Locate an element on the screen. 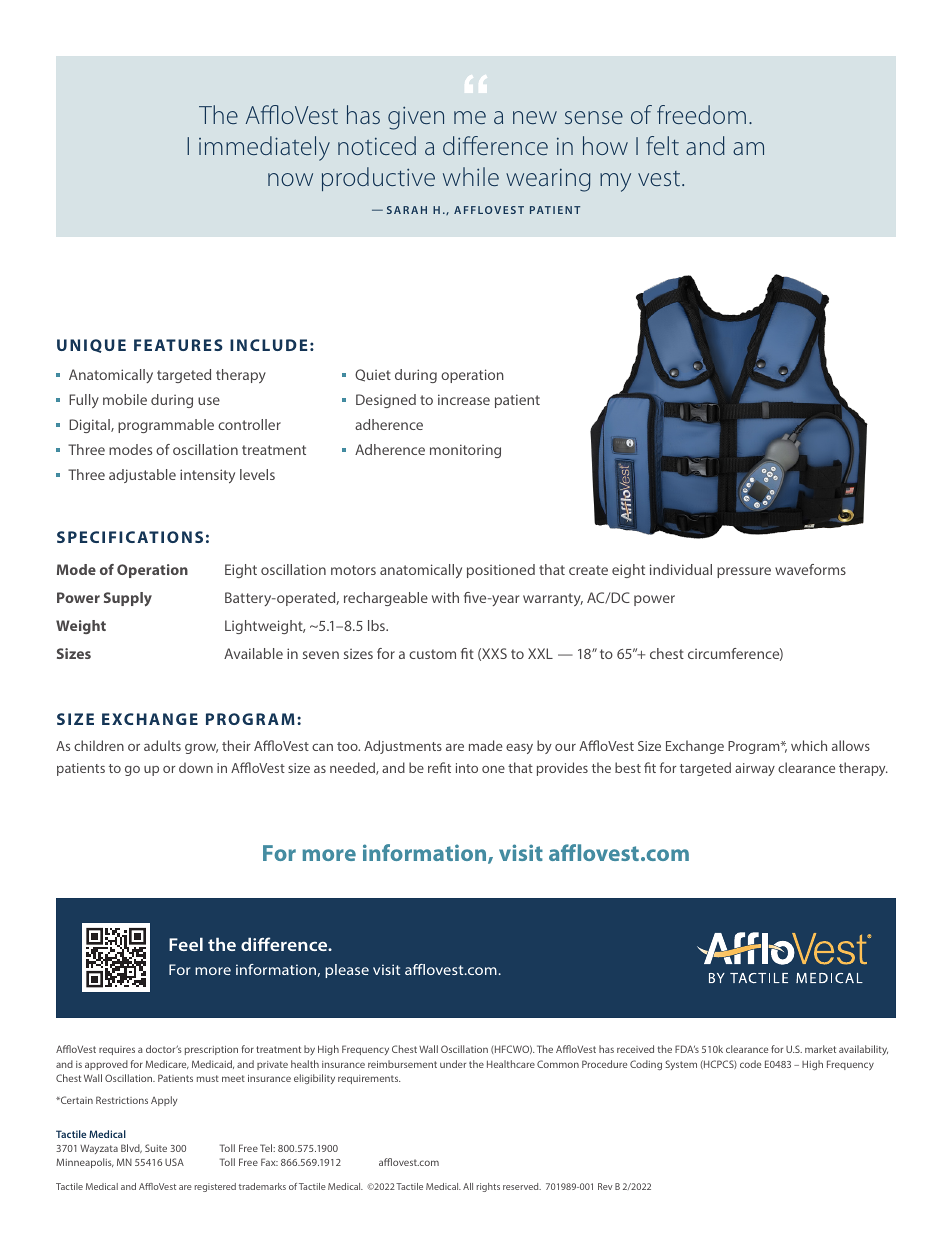 This screenshot has width=952, height=1233. immediately is located at coordinates (264, 148).
